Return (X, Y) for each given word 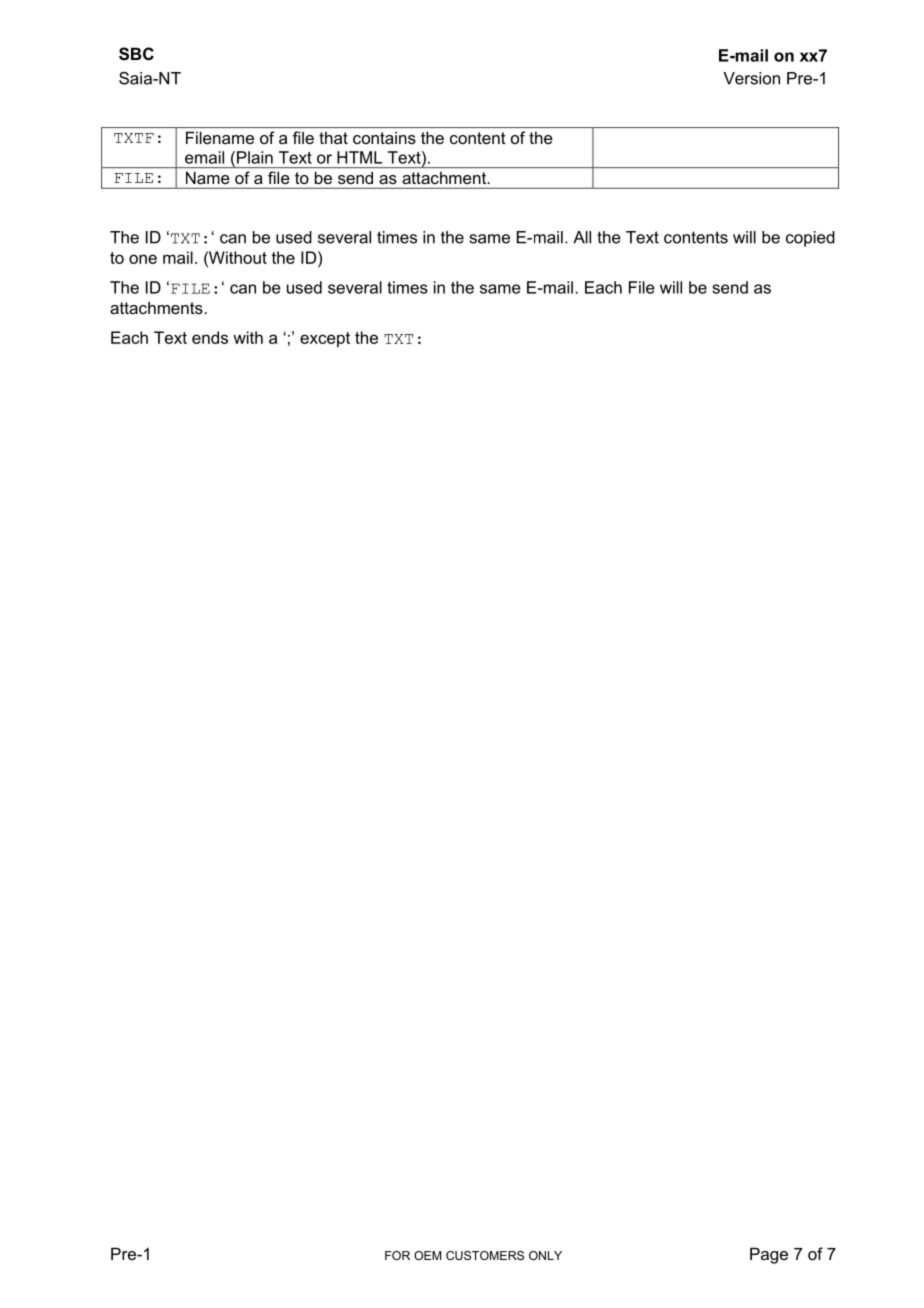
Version (751, 78)
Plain (255, 157)
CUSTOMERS (485, 1255)
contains (384, 138)
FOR (397, 1255)
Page (769, 1255)
